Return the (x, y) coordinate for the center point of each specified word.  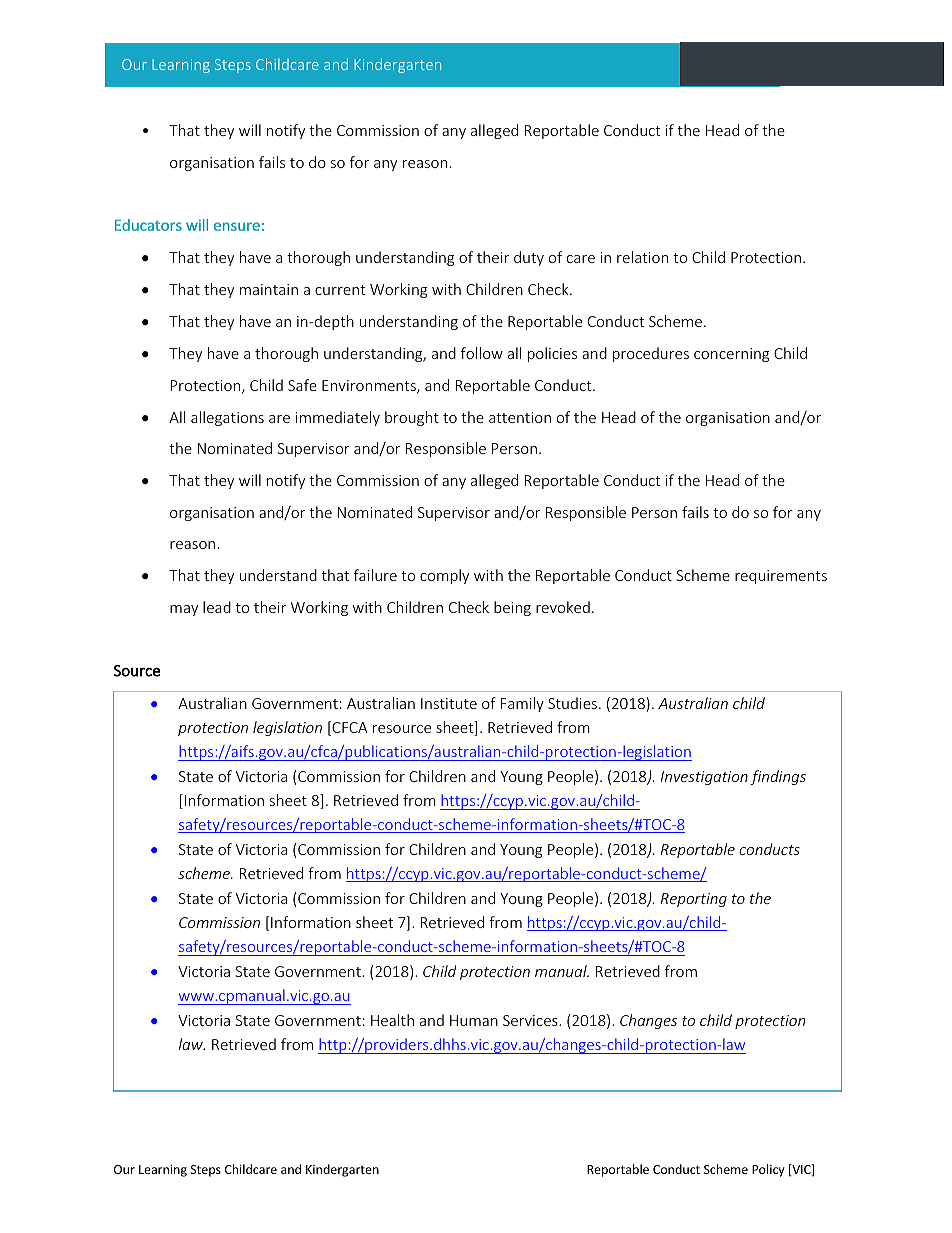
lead (217, 607)
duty (529, 258)
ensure (237, 226)
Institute (449, 703)
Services (531, 1020)
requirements (781, 577)
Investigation (704, 778)
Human (474, 1020)
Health (392, 1020)
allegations (227, 418)
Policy (768, 1170)
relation (642, 257)
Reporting (694, 900)
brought (412, 418)
